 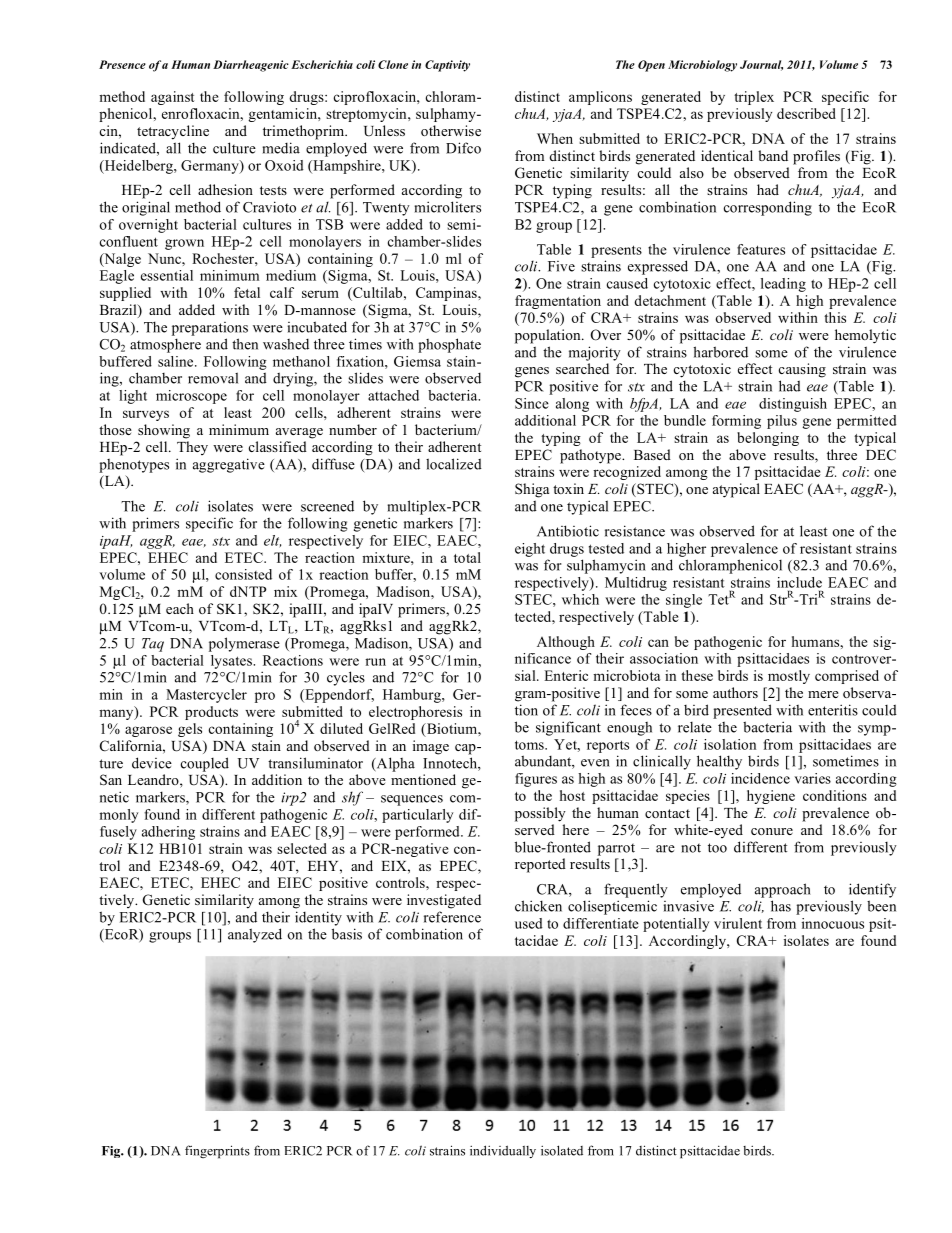 I want to click on fingerprints, so click(x=217, y=1152).
